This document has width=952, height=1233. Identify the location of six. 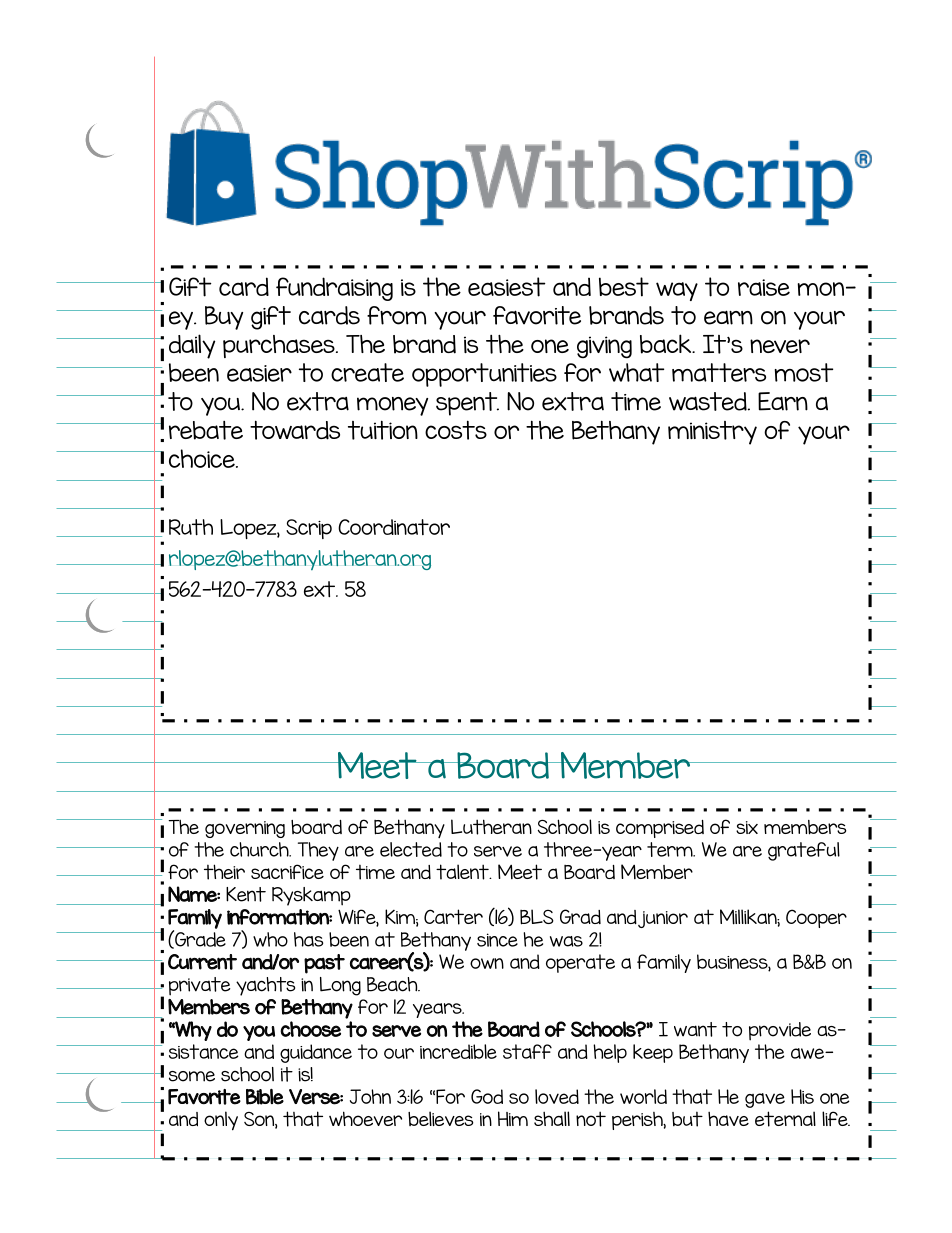
(747, 827).
